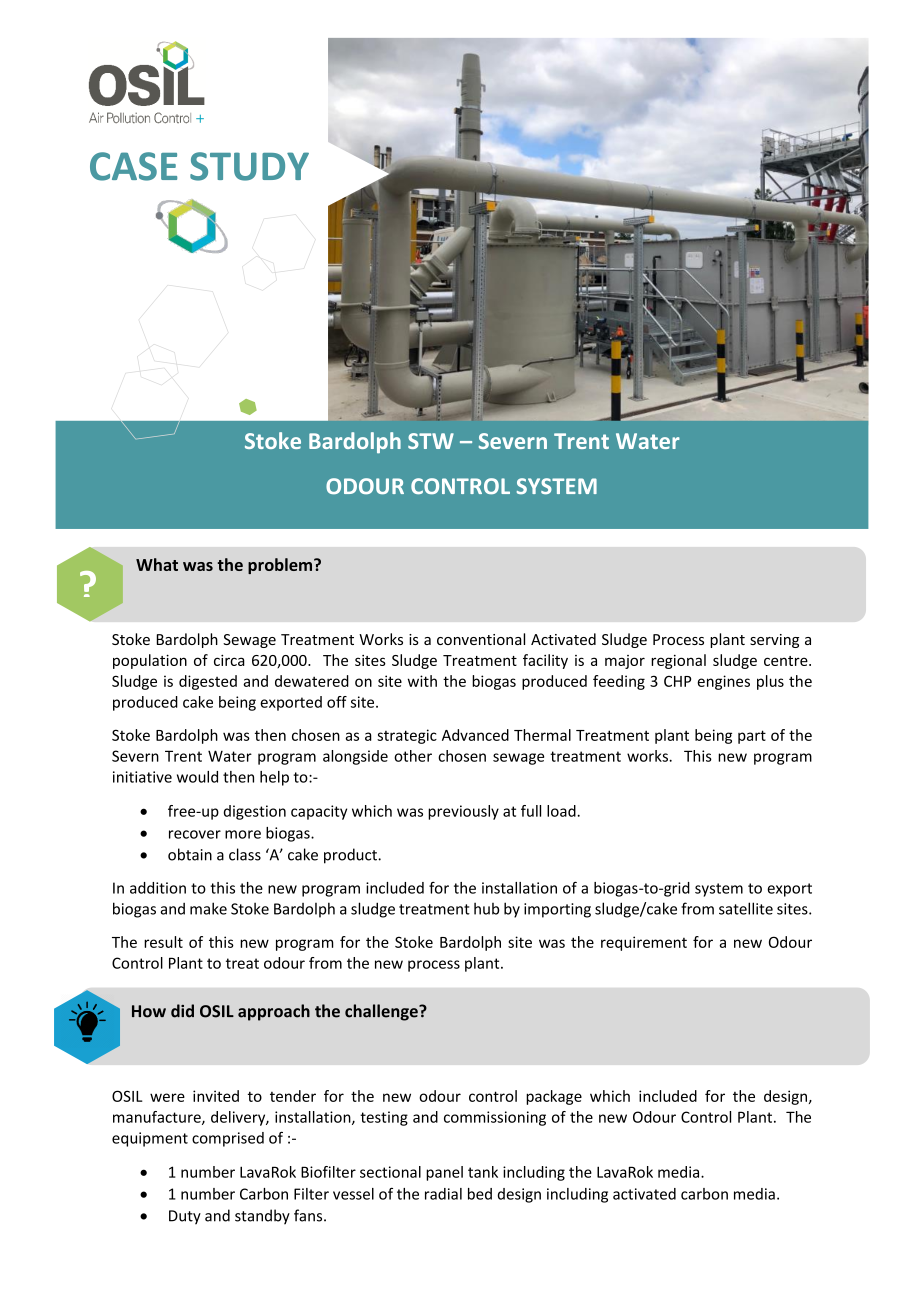 Image resolution: width=924 pixels, height=1308 pixels. What do you see at coordinates (157, 564) in the image?
I see `What` at bounding box center [157, 564].
